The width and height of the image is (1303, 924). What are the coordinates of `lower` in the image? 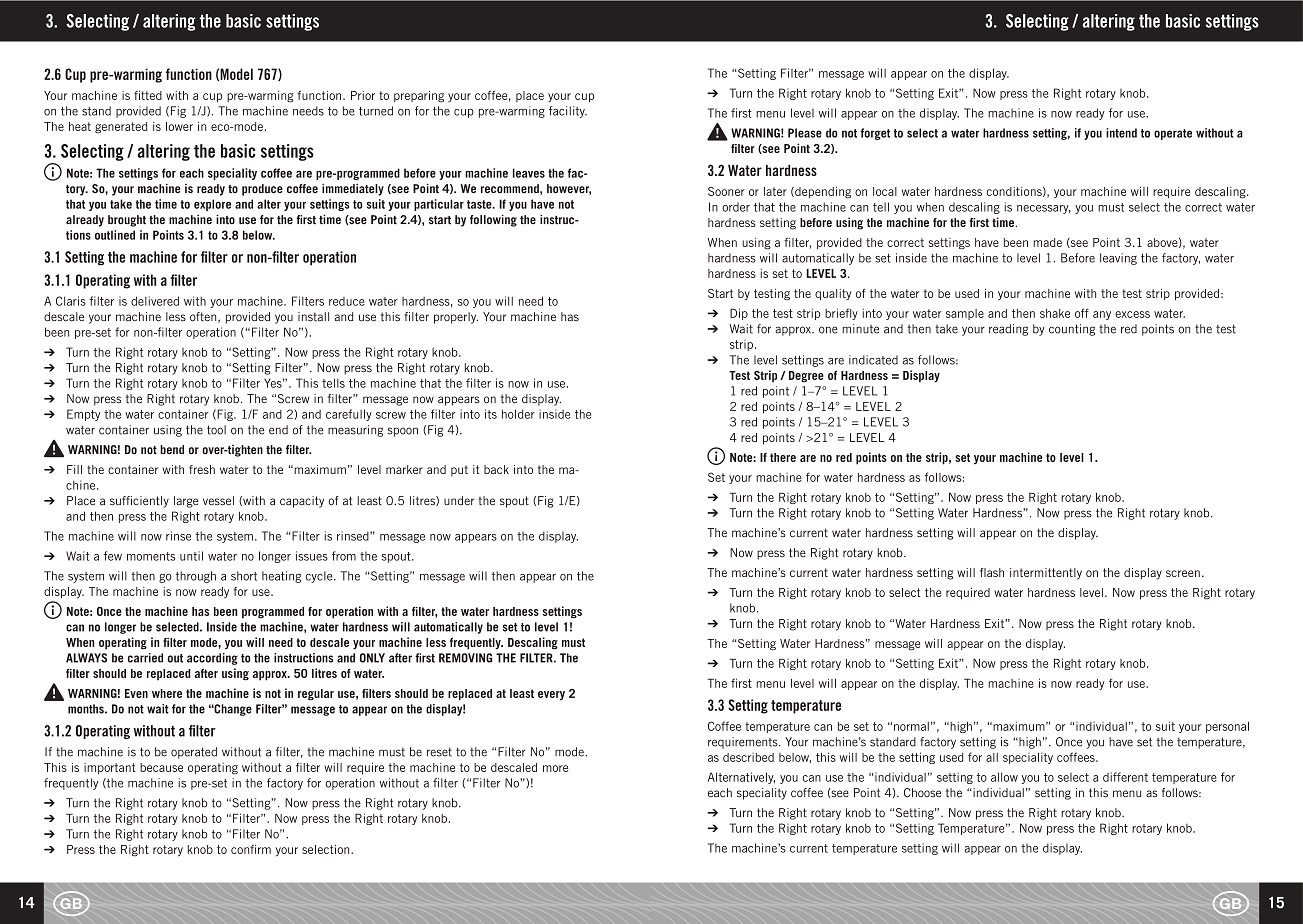 It's located at (179, 126).
